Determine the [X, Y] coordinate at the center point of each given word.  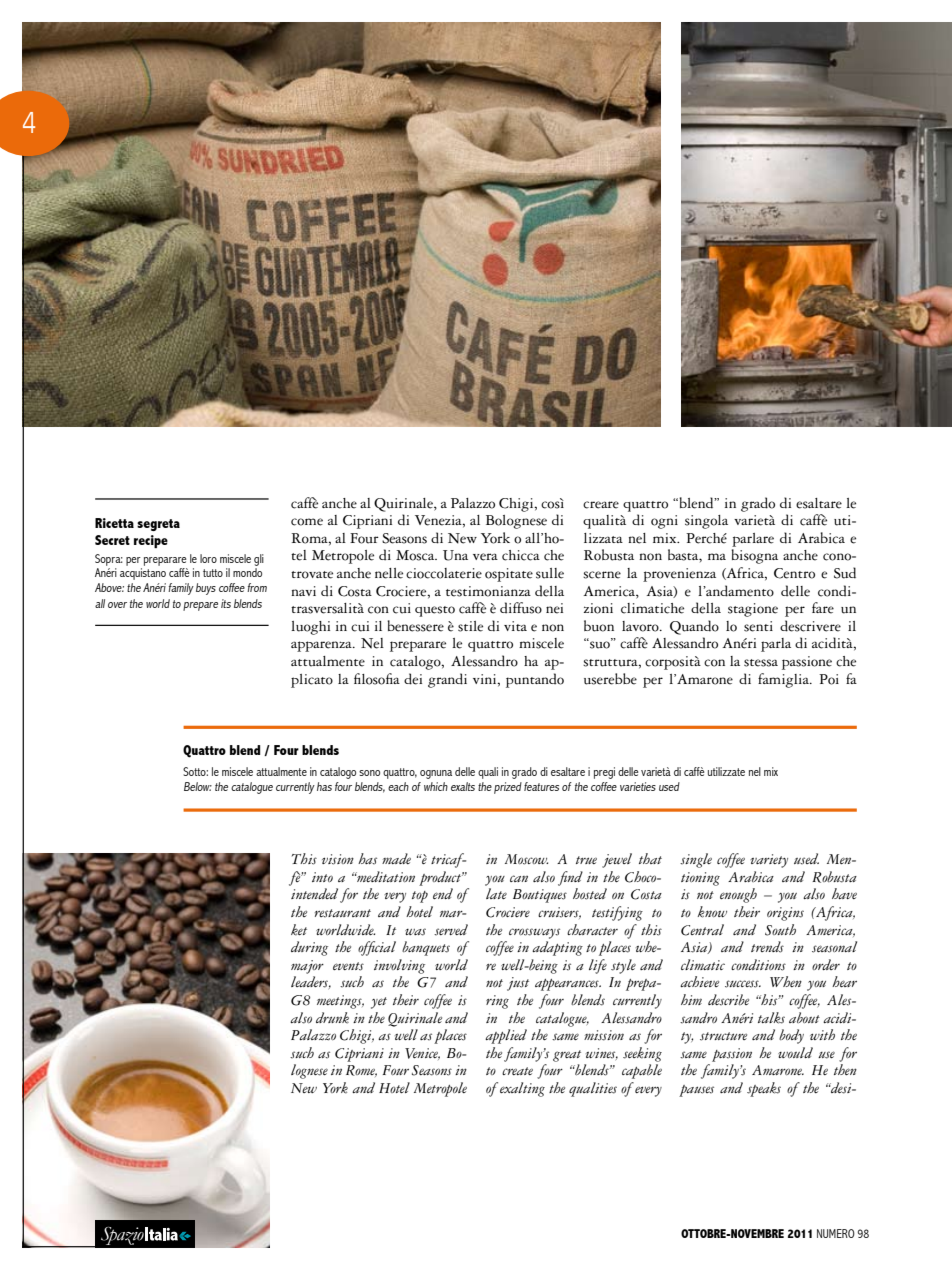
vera [485, 557]
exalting [522, 1089]
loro [208, 558]
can [519, 878]
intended [314, 893]
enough [738, 895]
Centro [794, 573]
